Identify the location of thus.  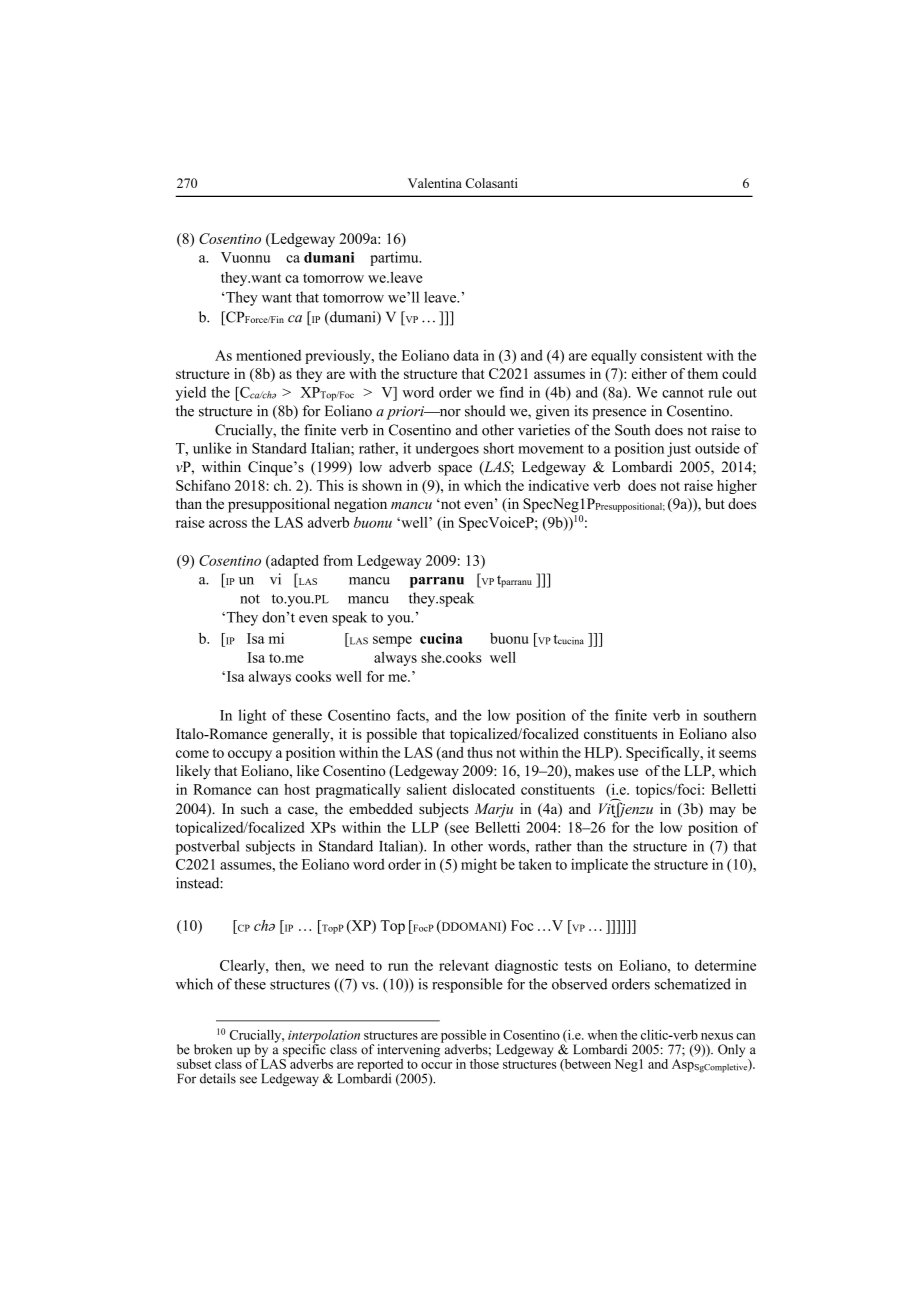
(480, 752).
